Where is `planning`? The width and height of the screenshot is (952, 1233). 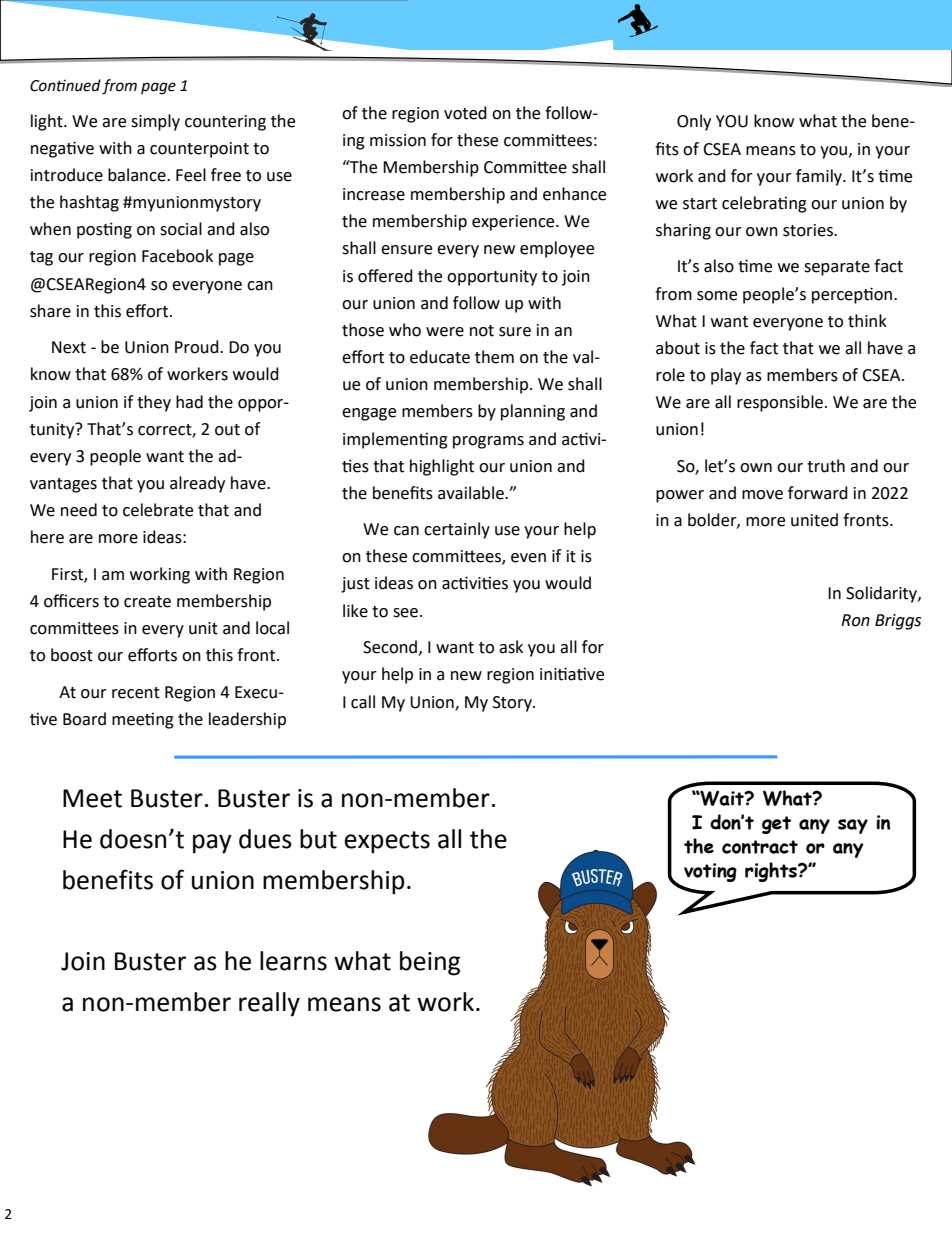
planning is located at coordinates (533, 412).
